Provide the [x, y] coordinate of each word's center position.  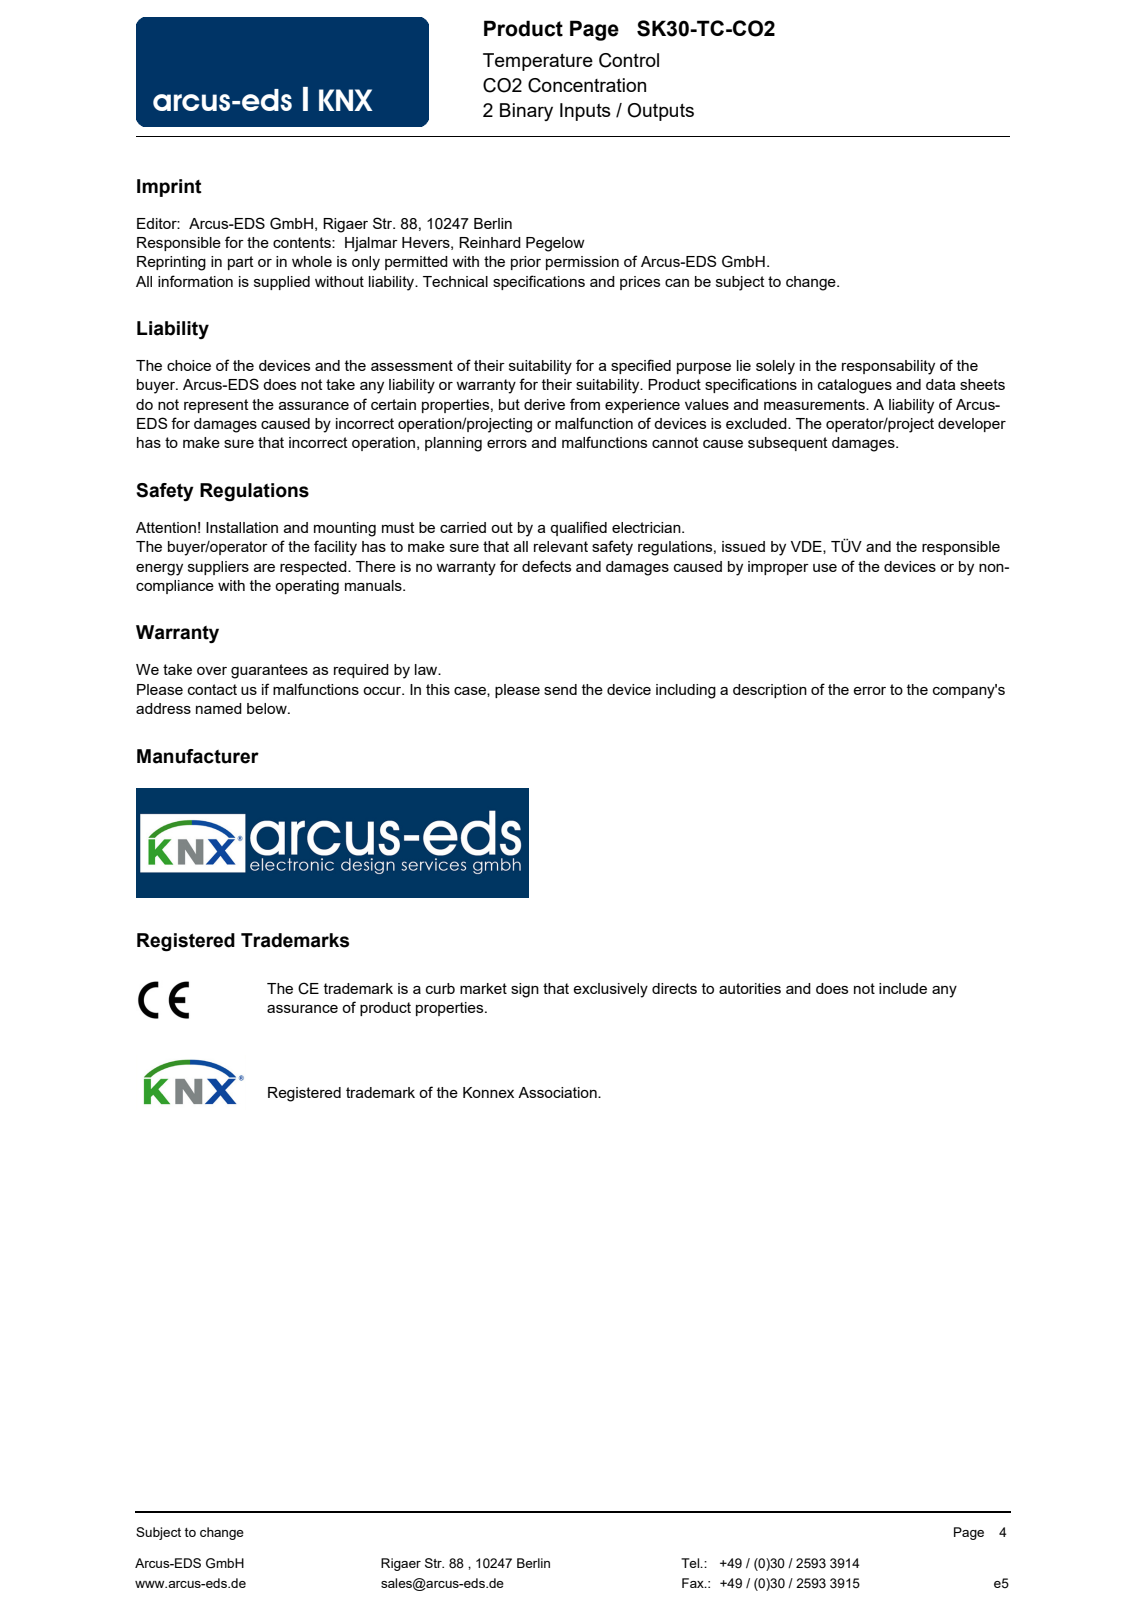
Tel [691, 1563]
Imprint [169, 188]
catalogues [855, 386]
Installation [242, 527]
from [585, 404]
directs [674, 988]
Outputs [661, 112]
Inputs [585, 112]
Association [558, 1092]
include [903, 988]
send [560, 689]
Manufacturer [198, 756]
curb [440, 988]
